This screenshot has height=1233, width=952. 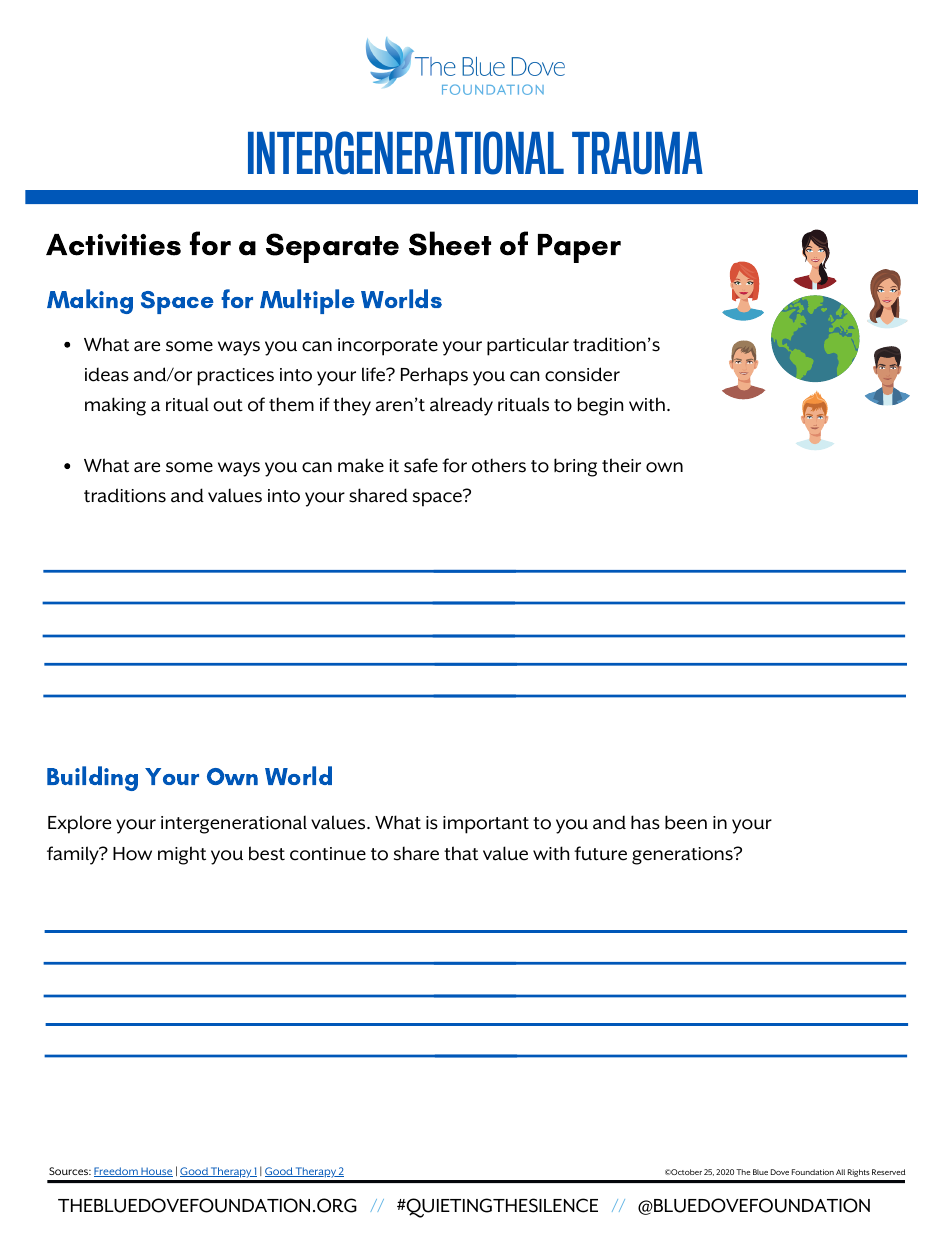 What do you see at coordinates (579, 248) in the screenshot?
I see `Paper` at bounding box center [579, 248].
